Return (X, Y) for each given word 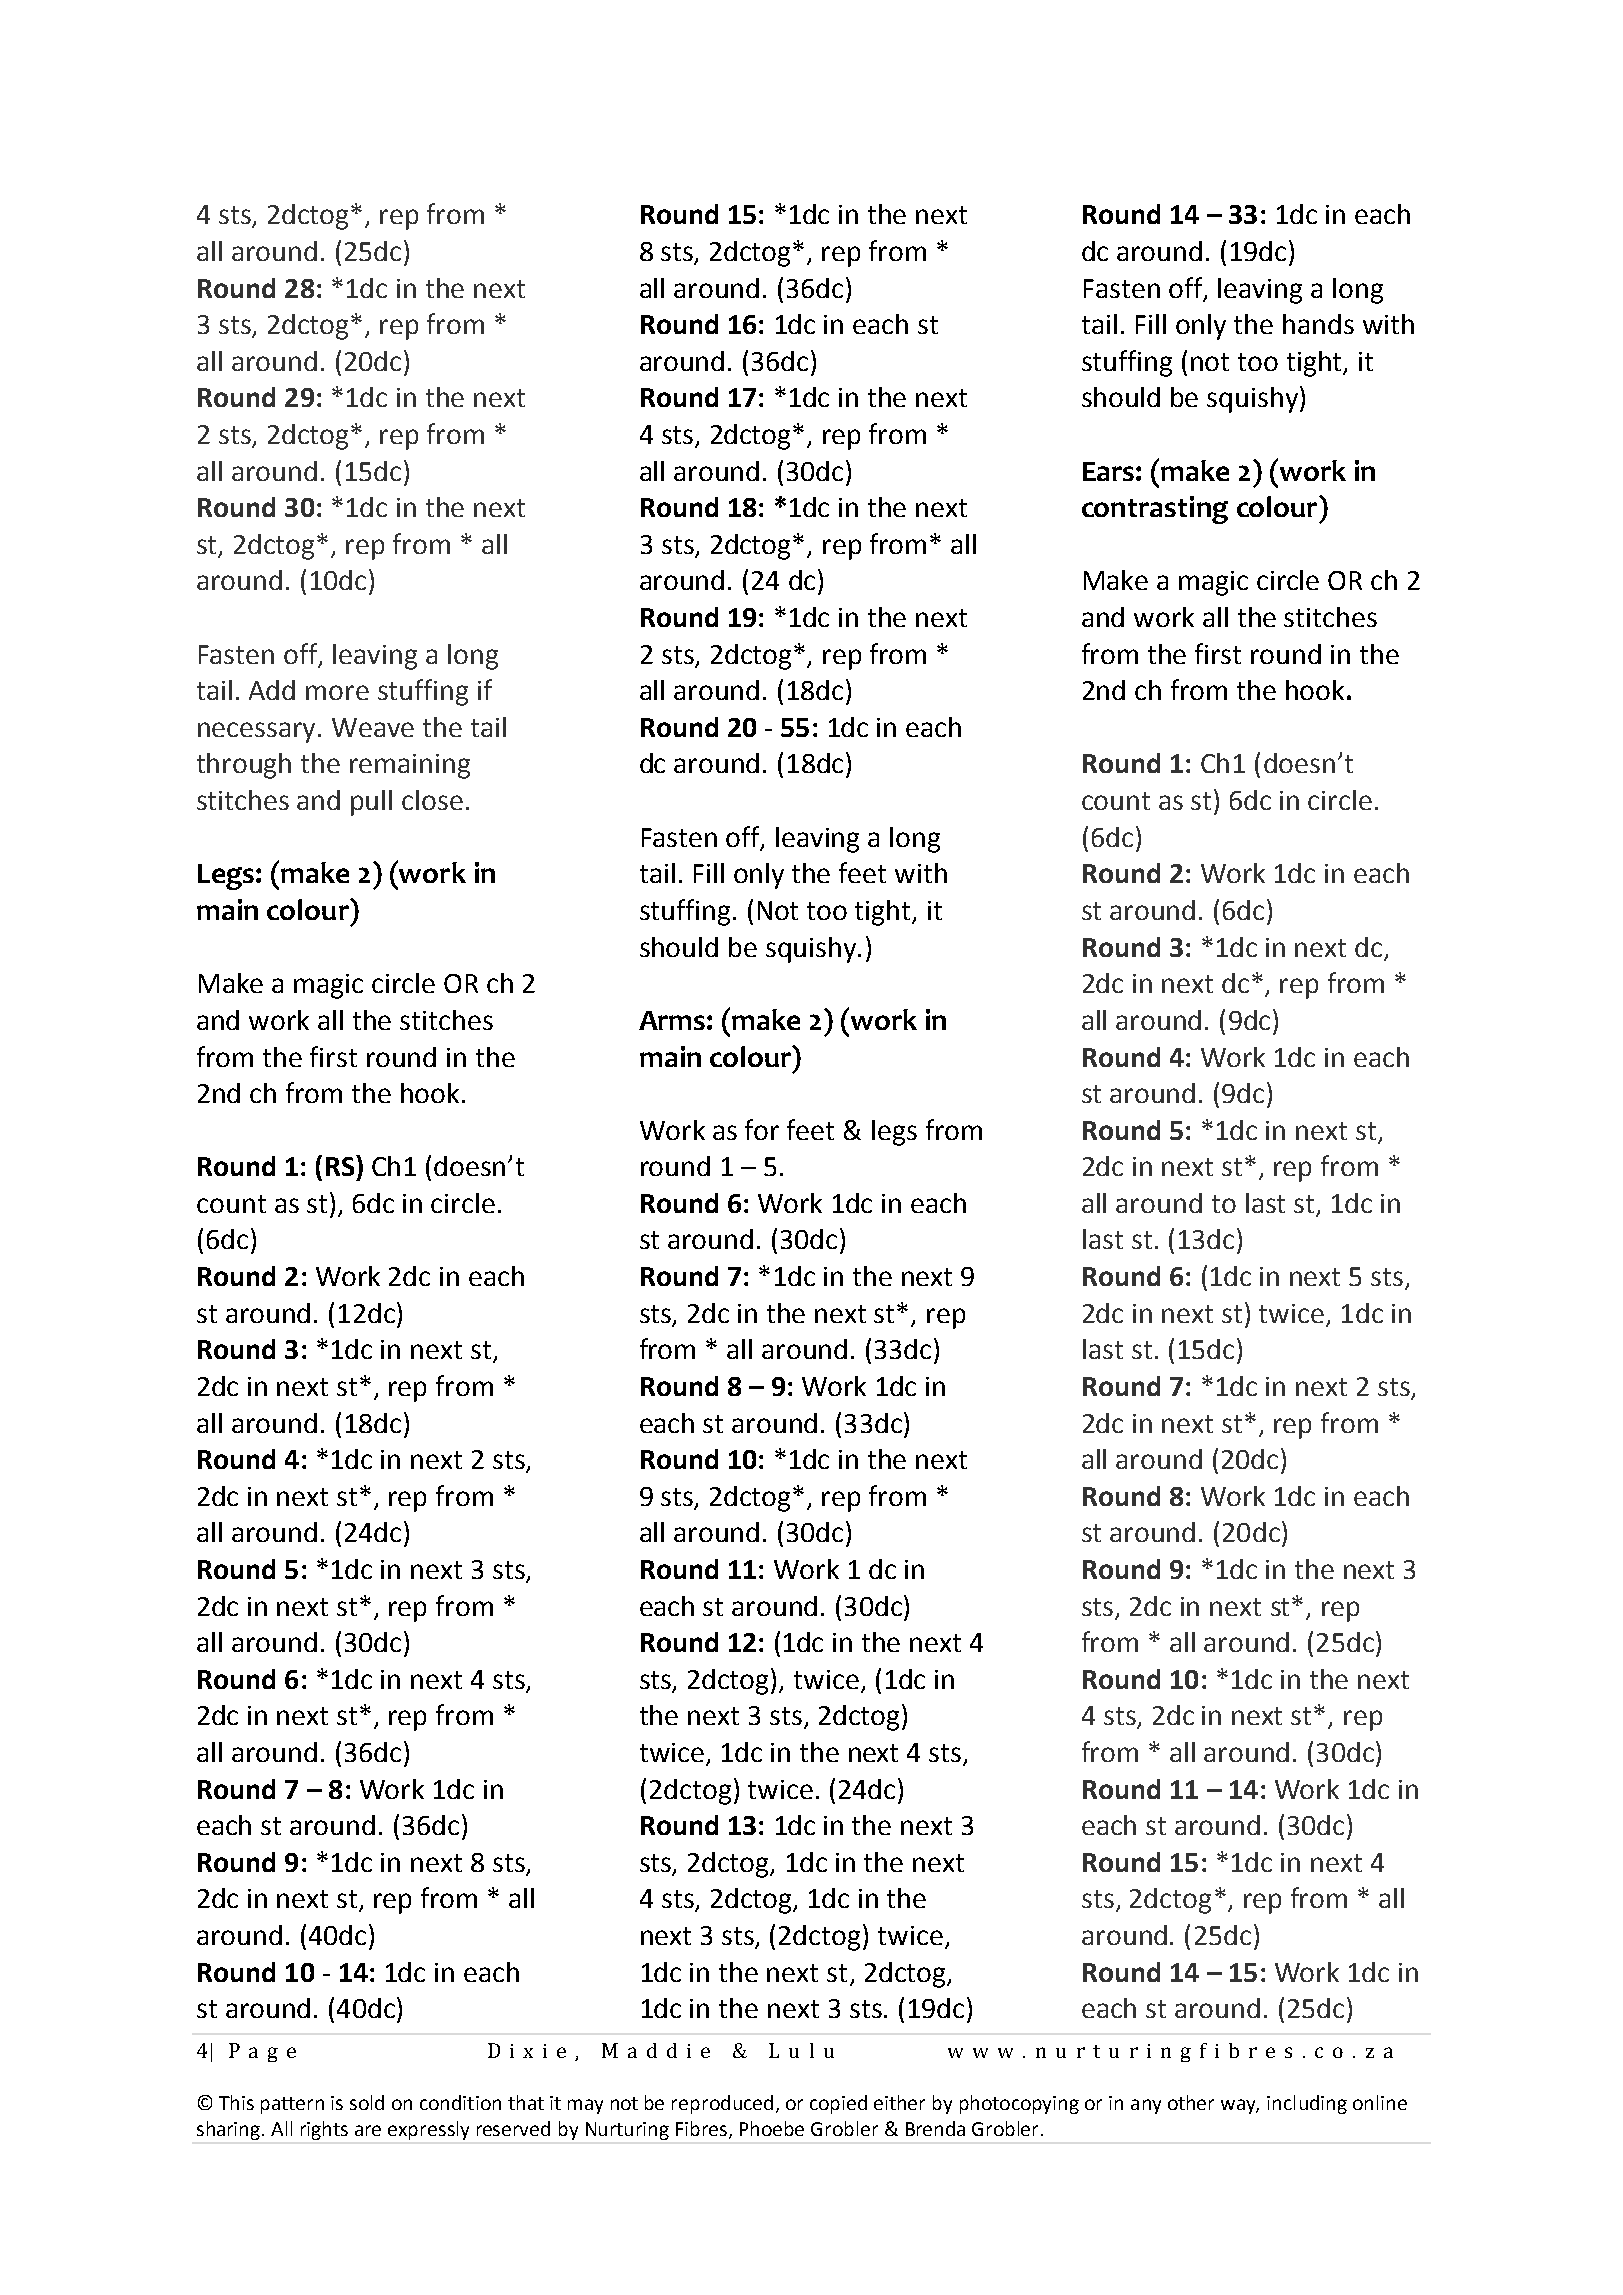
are (368, 2130)
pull (371, 803)
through (244, 766)
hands (1318, 324)
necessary (258, 732)
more (337, 692)
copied (838, 2104)
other (1191, 2102)
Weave (373, 727)
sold (367, 2102)
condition (460, 2102)
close (432, 800)
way (1240, 2106)
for (762, 1129)
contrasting (1155, 510)
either (899, 2102)
